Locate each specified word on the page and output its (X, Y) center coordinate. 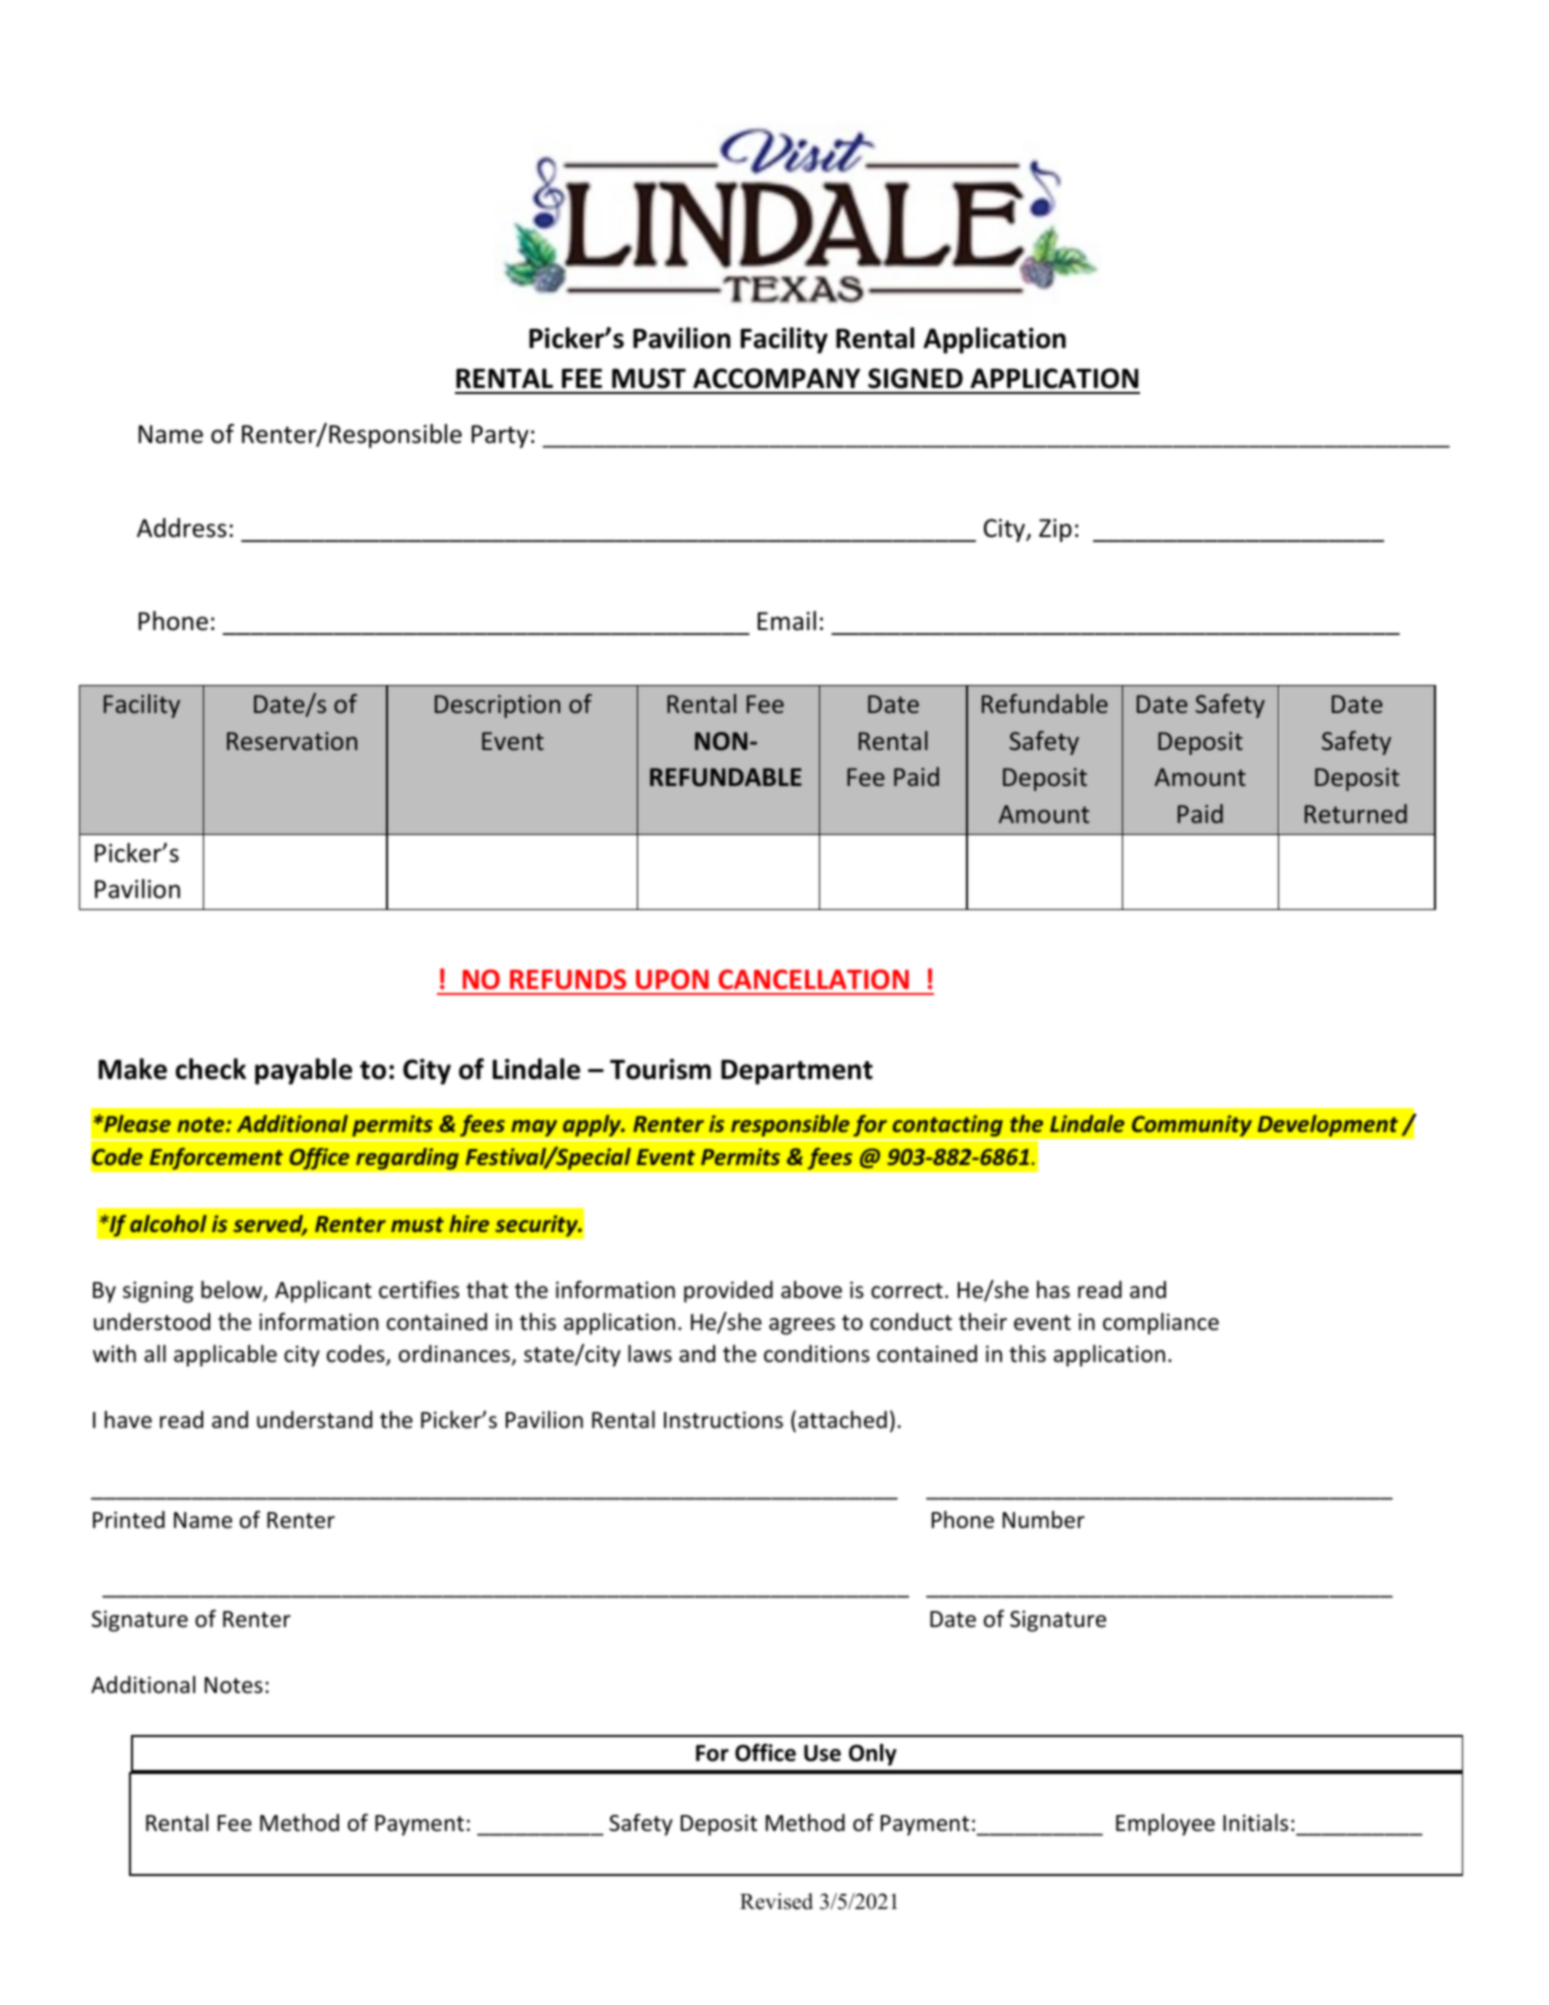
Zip (1055, 530)
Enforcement (216, 1158)
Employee (1165, 1825)
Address (182, 528)
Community (1191, 1126)
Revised (776, 1901)
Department (797, 1072)
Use (822, 1753)
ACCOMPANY (776, 378)
